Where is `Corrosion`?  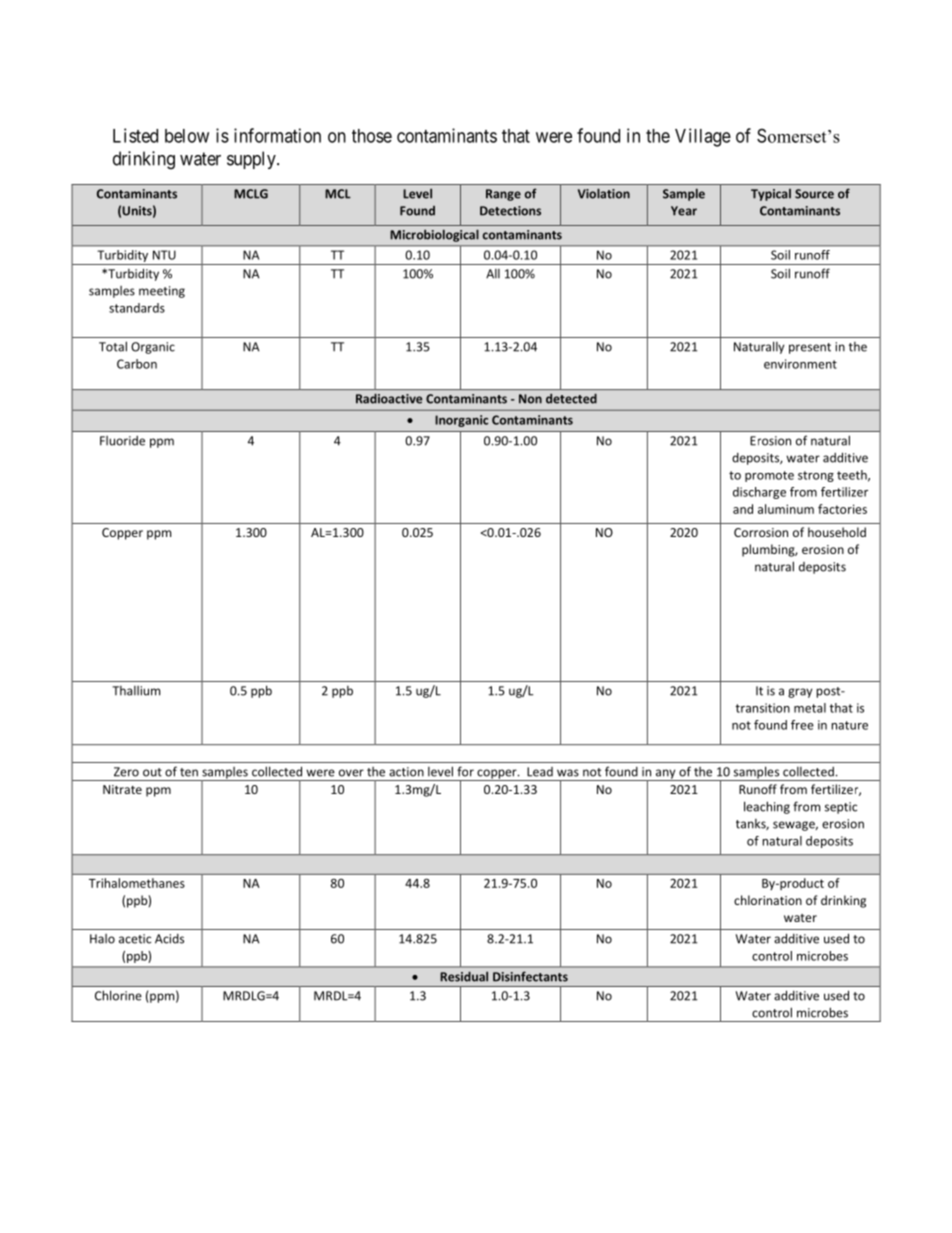 Corrosion is located at coordinates (761, 532).
